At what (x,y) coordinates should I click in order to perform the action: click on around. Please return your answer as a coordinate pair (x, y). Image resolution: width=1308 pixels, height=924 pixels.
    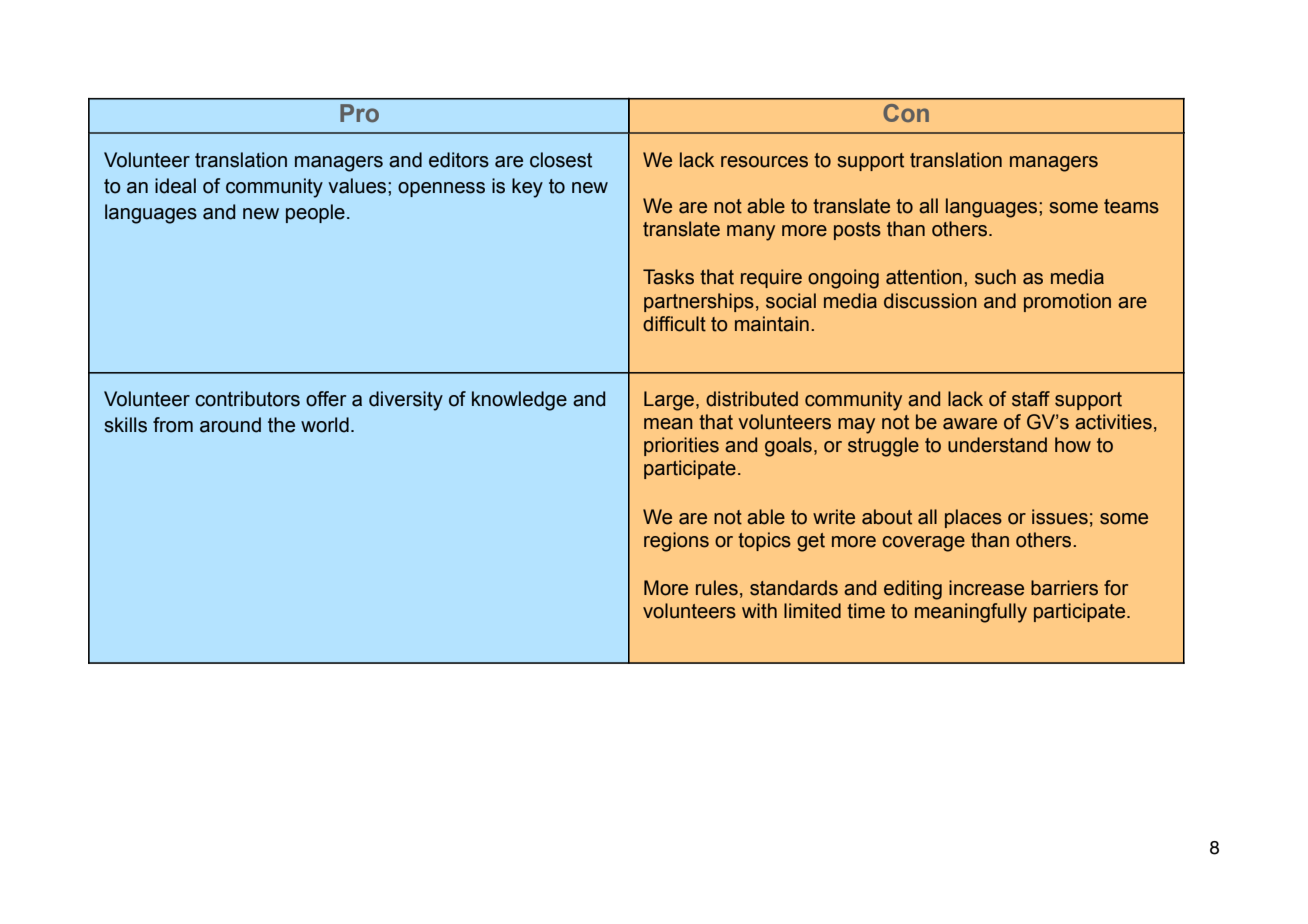
    Looking at the image, I should click on (230, 425).
